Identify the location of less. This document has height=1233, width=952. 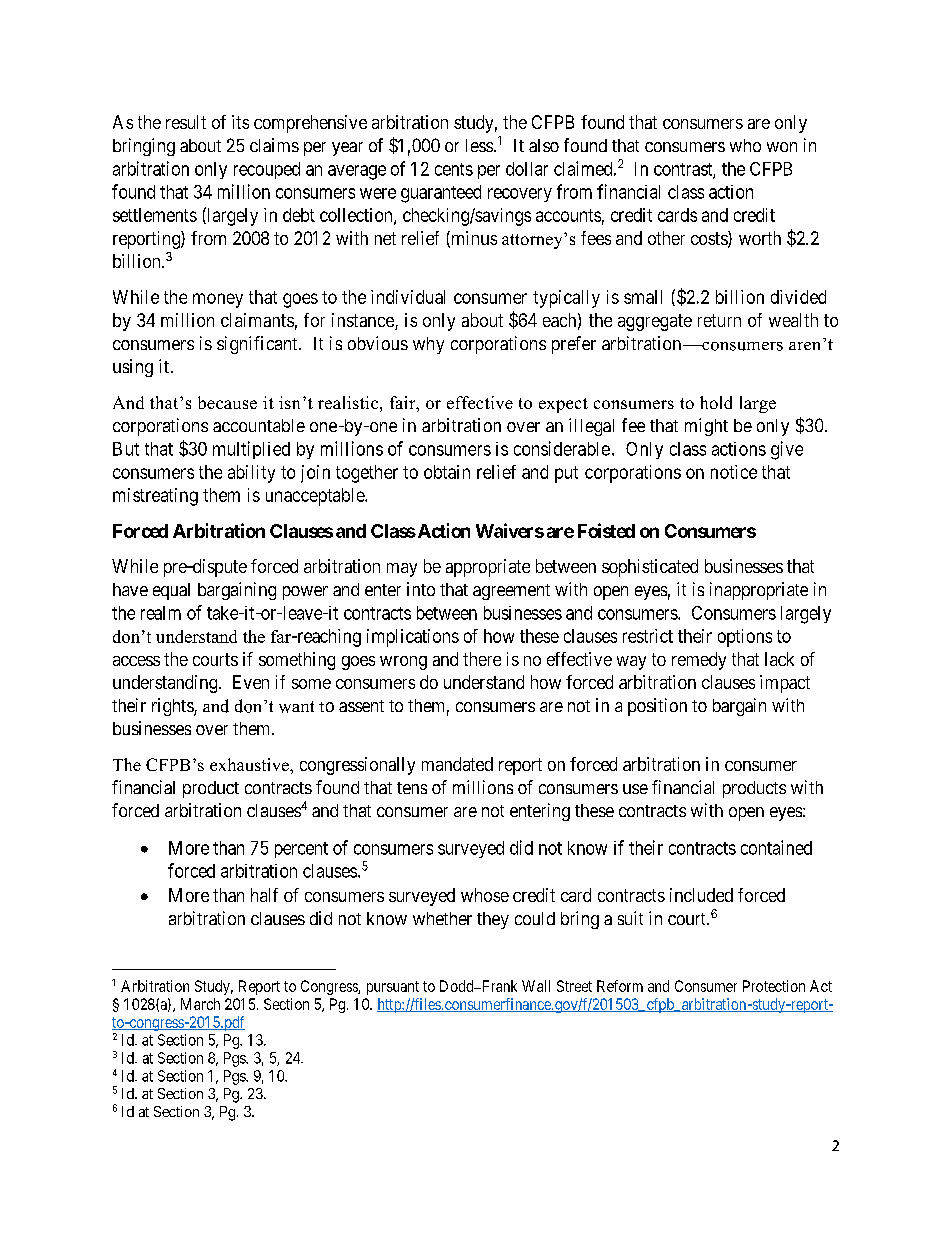
(479, 145).
